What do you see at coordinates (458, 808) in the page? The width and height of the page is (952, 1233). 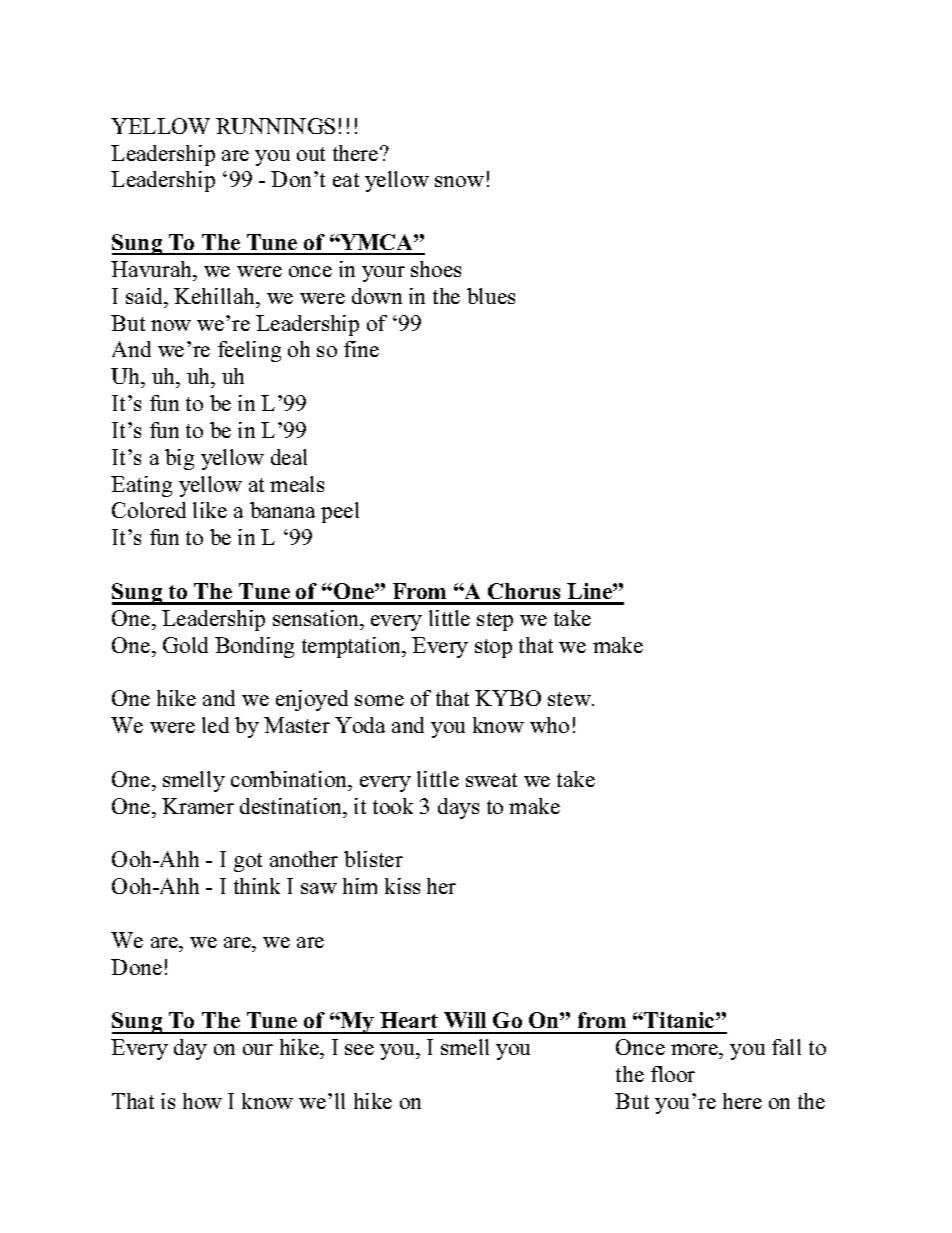 I see `days` at bounding box center [458, 808].
